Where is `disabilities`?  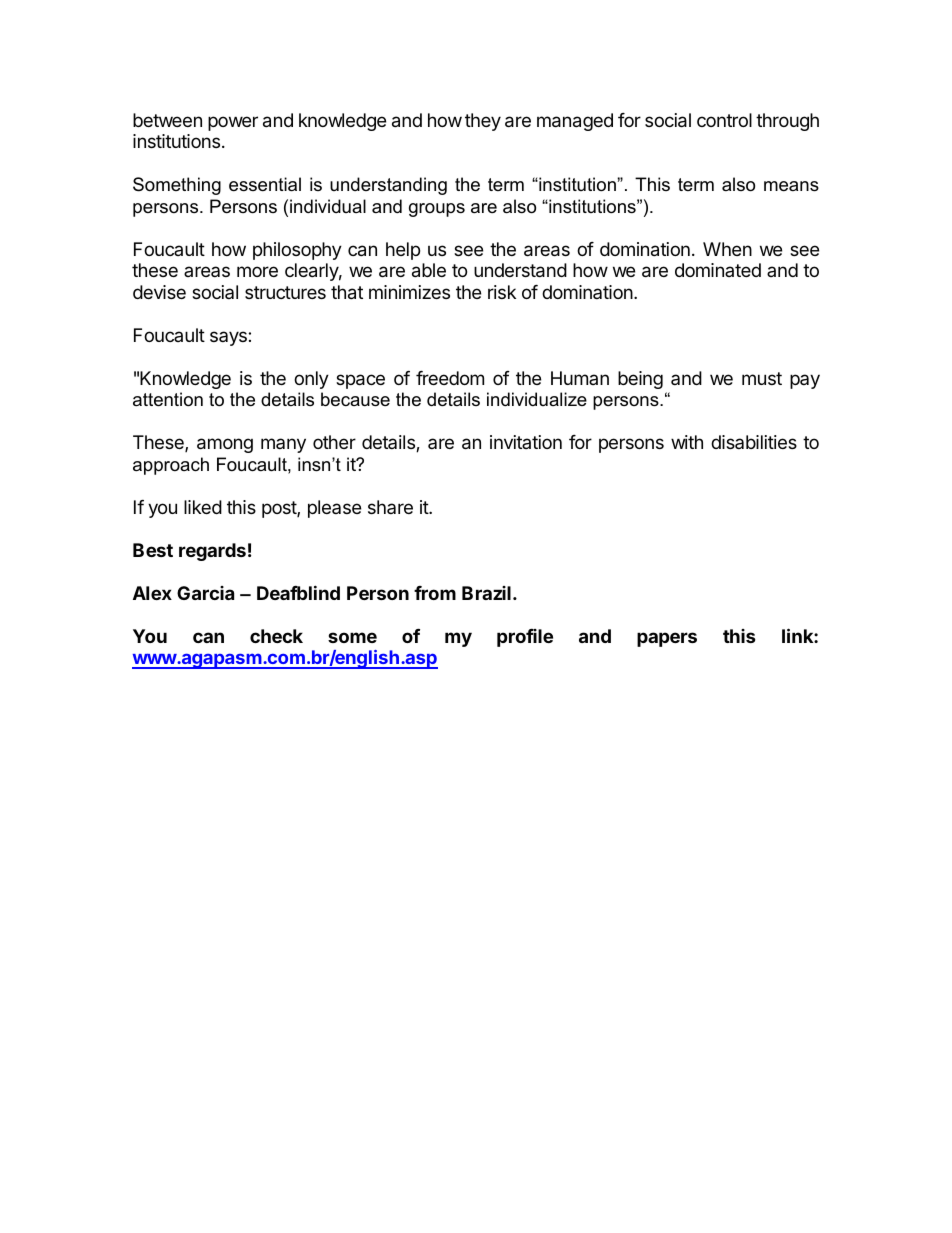 disabilities is located at coordinates (754, 442).
